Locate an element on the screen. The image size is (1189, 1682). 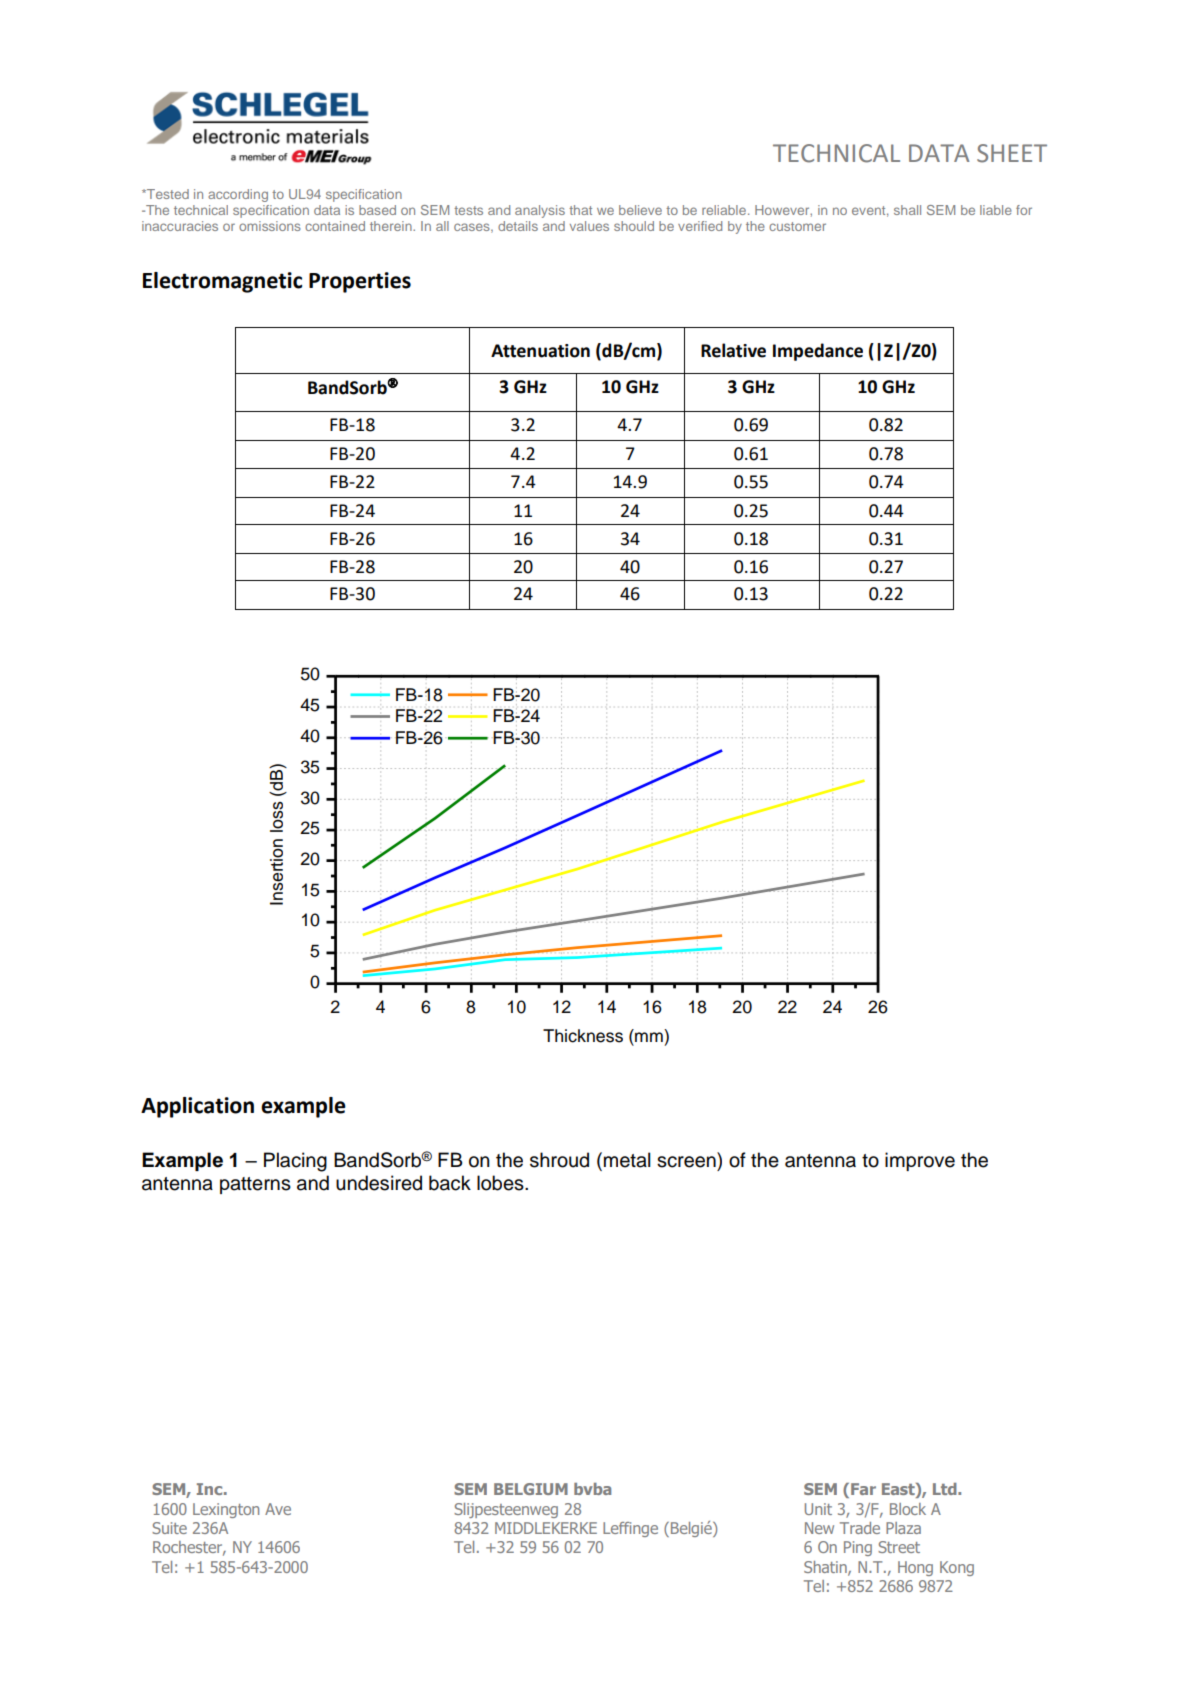
Ave is located at coordinates (278, 1509).
